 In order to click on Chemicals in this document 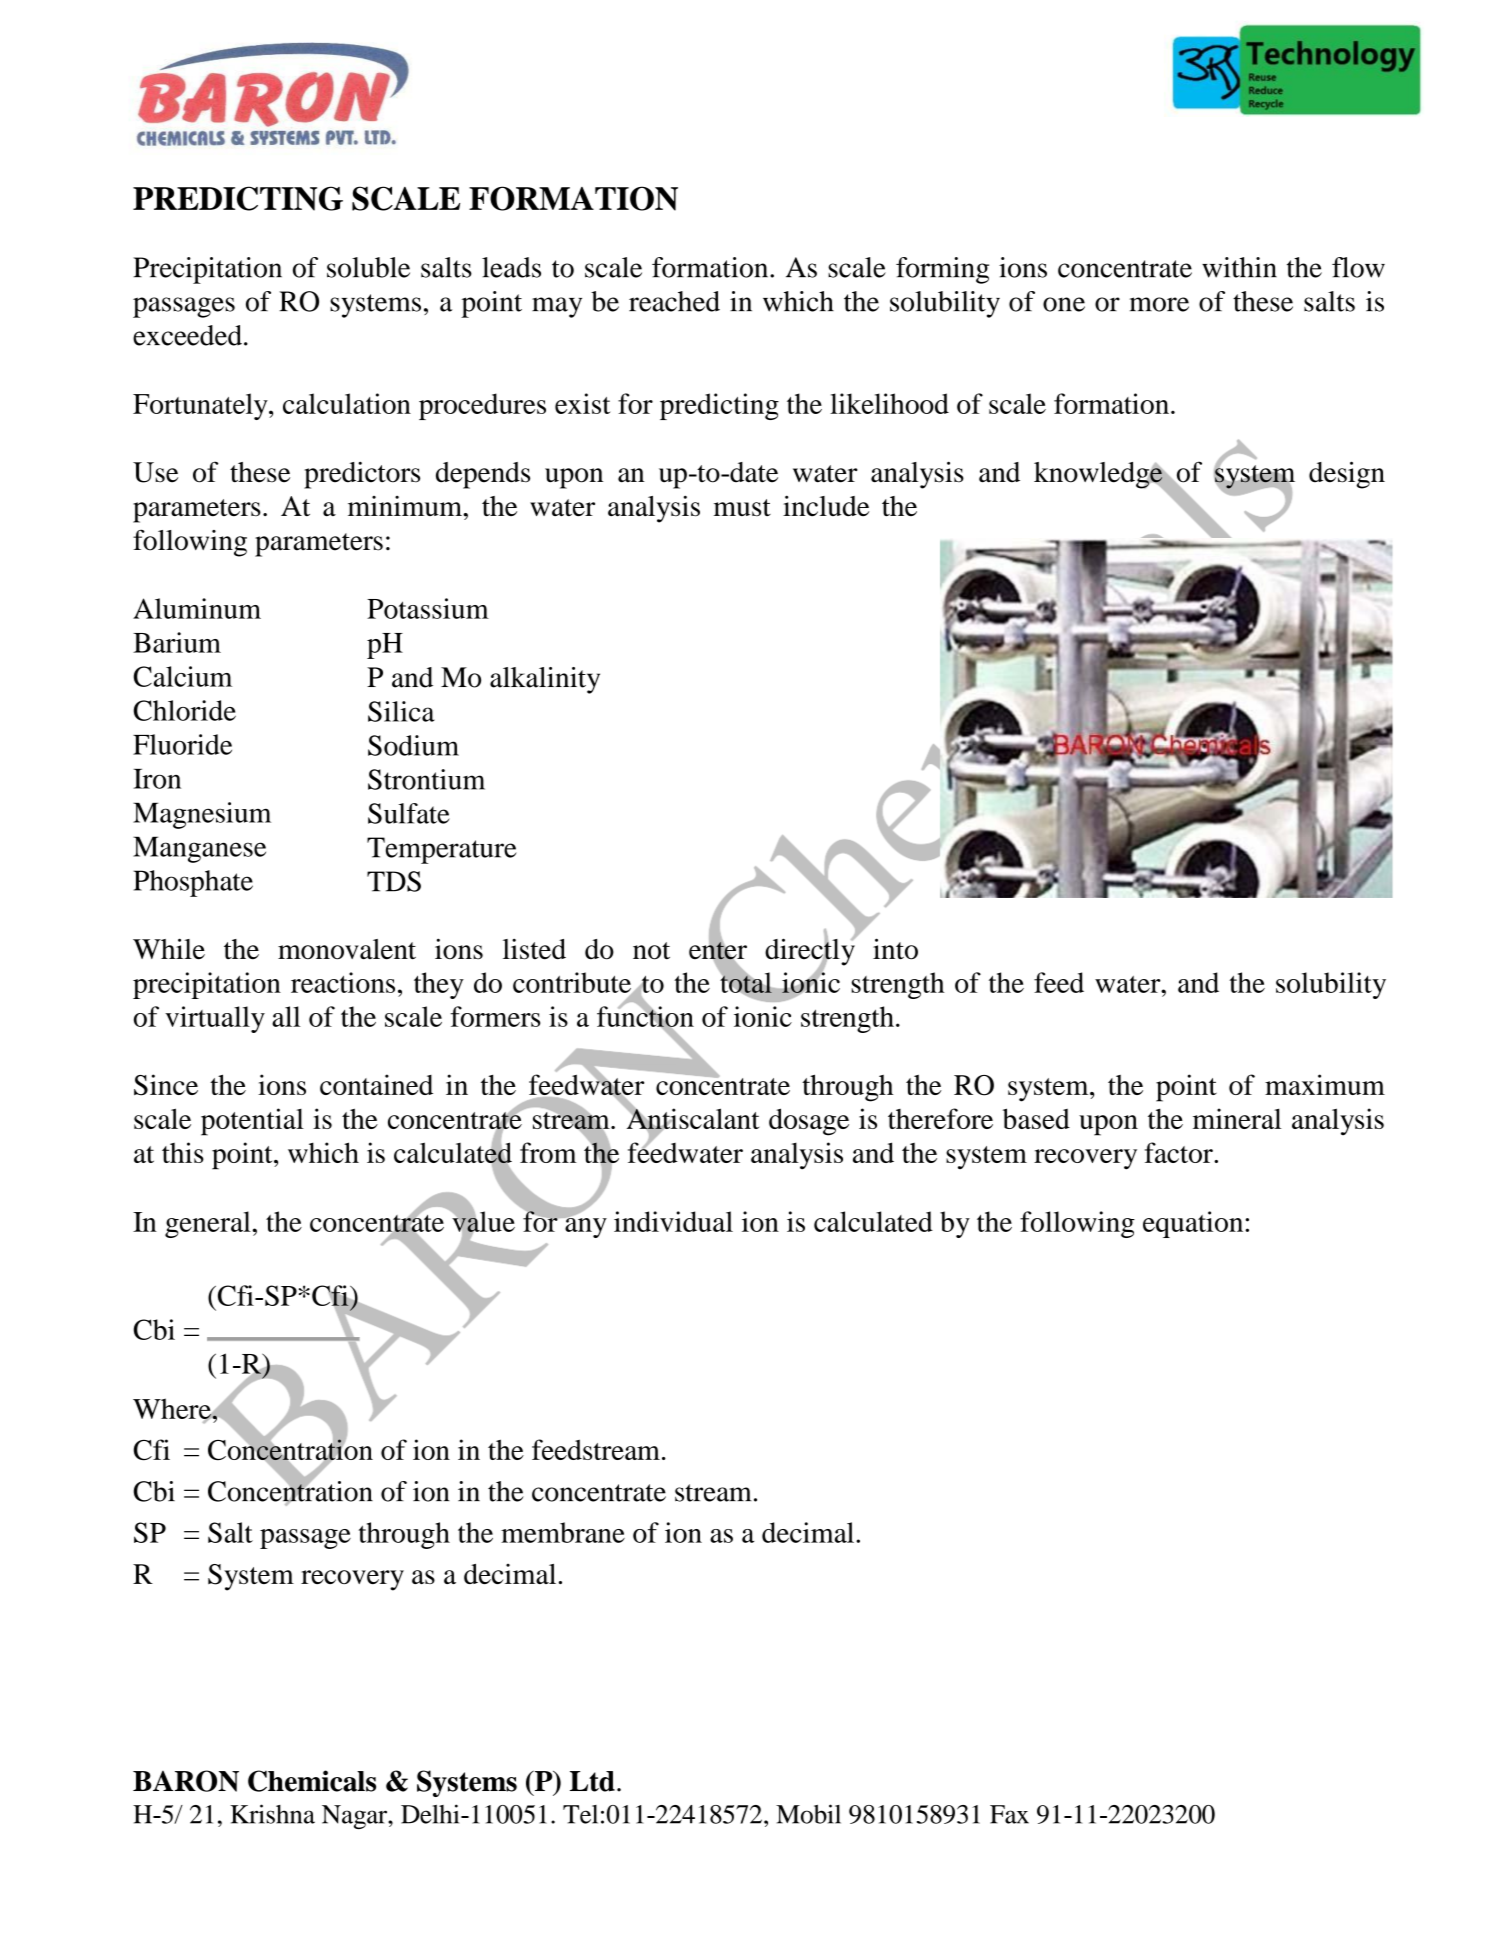, I will do `click(312, 1781)`.
